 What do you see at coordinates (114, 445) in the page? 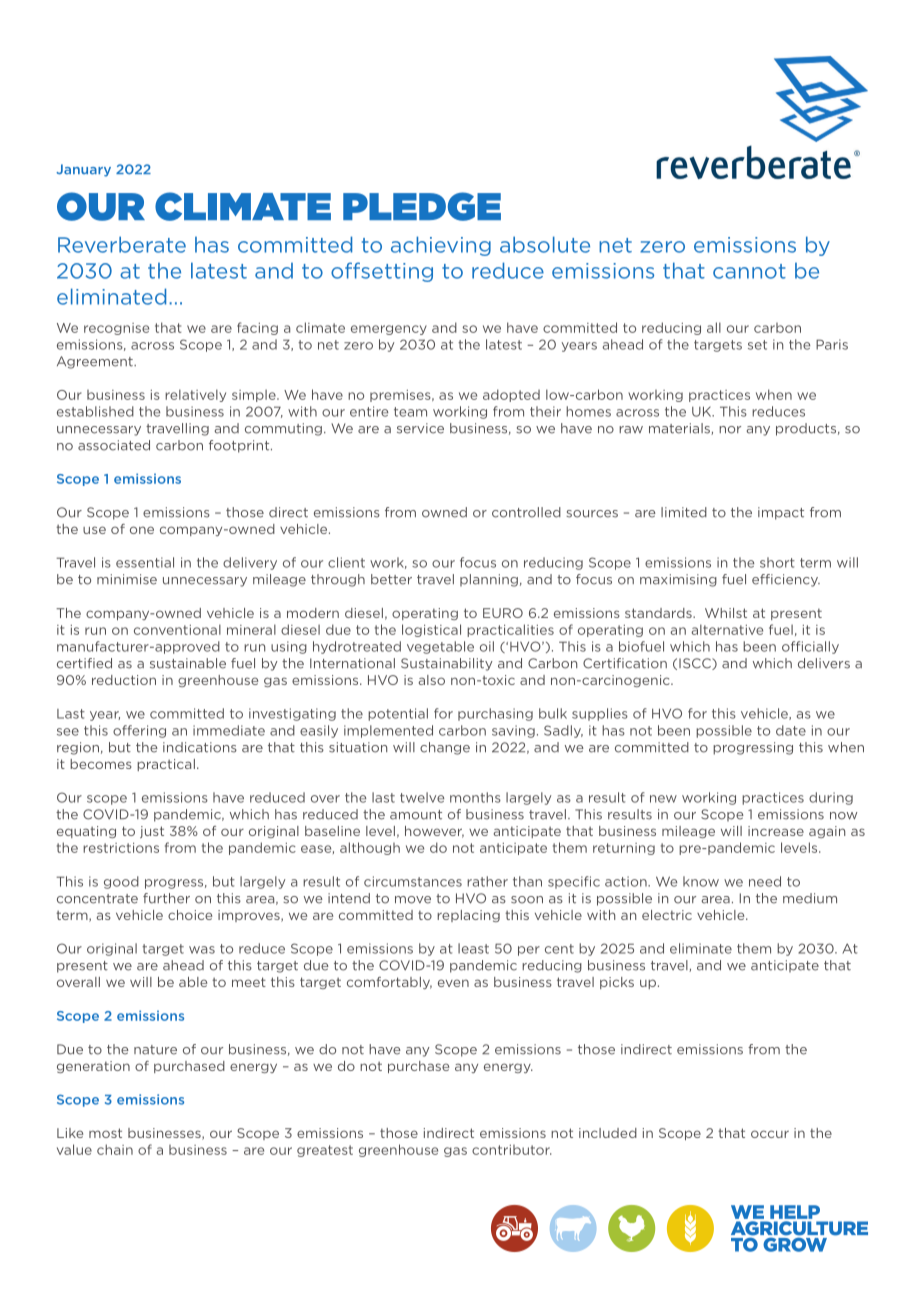
I see `associated` at bounding box center [114, 445].
